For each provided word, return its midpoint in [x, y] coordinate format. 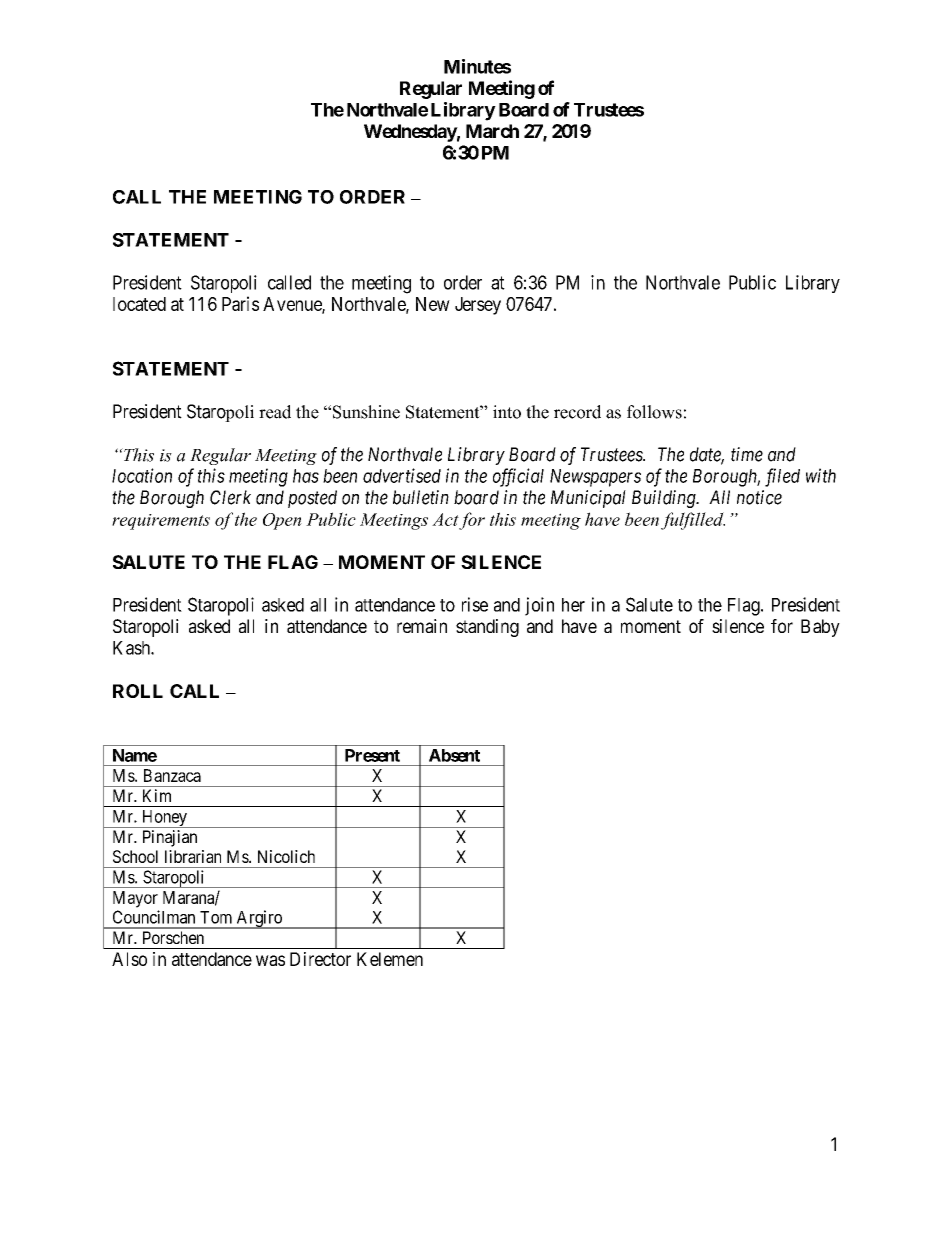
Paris [240, 303]
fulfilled [693, 521]
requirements [161, 522]
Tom [216, 917]
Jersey [478, 306]
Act [445, 519]
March [492, 131]
